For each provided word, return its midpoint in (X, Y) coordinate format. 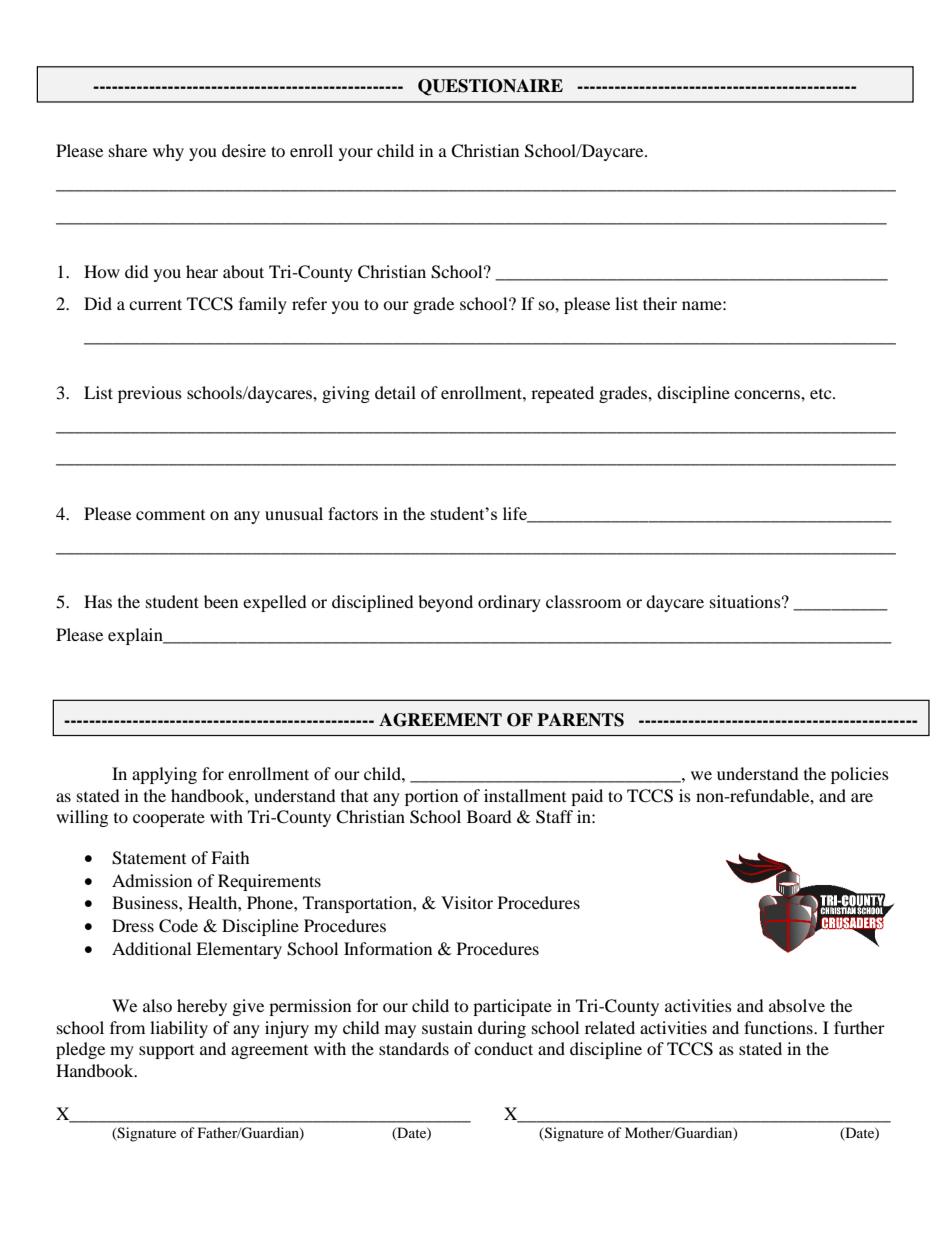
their (660, 303)
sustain (447, 1027)
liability (179, 1029)
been (221, 601)
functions (779, 1027)
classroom (583, 601)
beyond (445, 603)
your (356, 154)
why (168, 152)
